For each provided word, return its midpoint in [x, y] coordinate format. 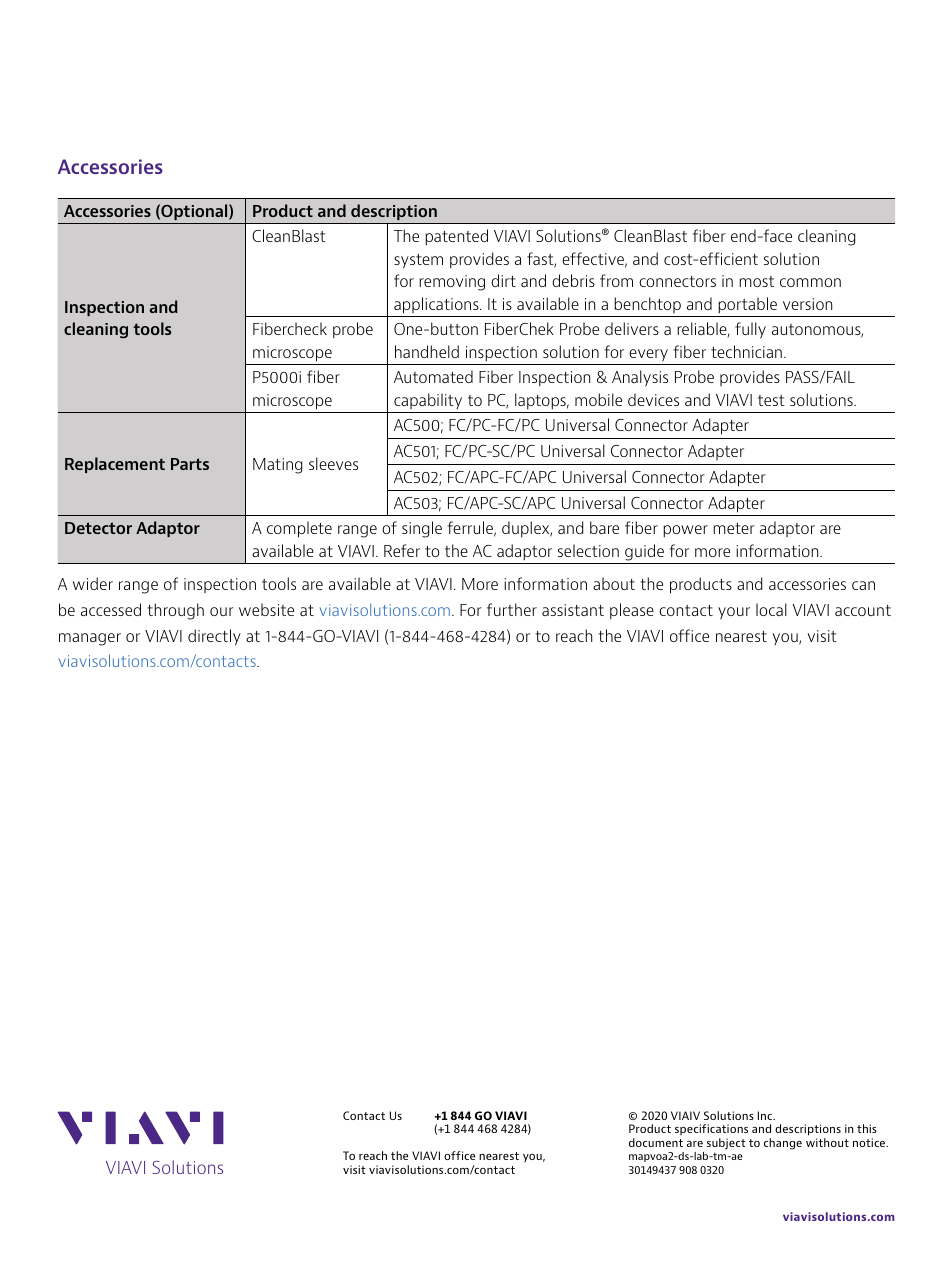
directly [214, 637]
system [418, 261]
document [656, 1142]
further [512, 609]
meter [734, 528]
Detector [98, 528]
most [756, 281]
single [422, 529]
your [734, 613]
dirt [503, 280]
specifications [711, 1129]
